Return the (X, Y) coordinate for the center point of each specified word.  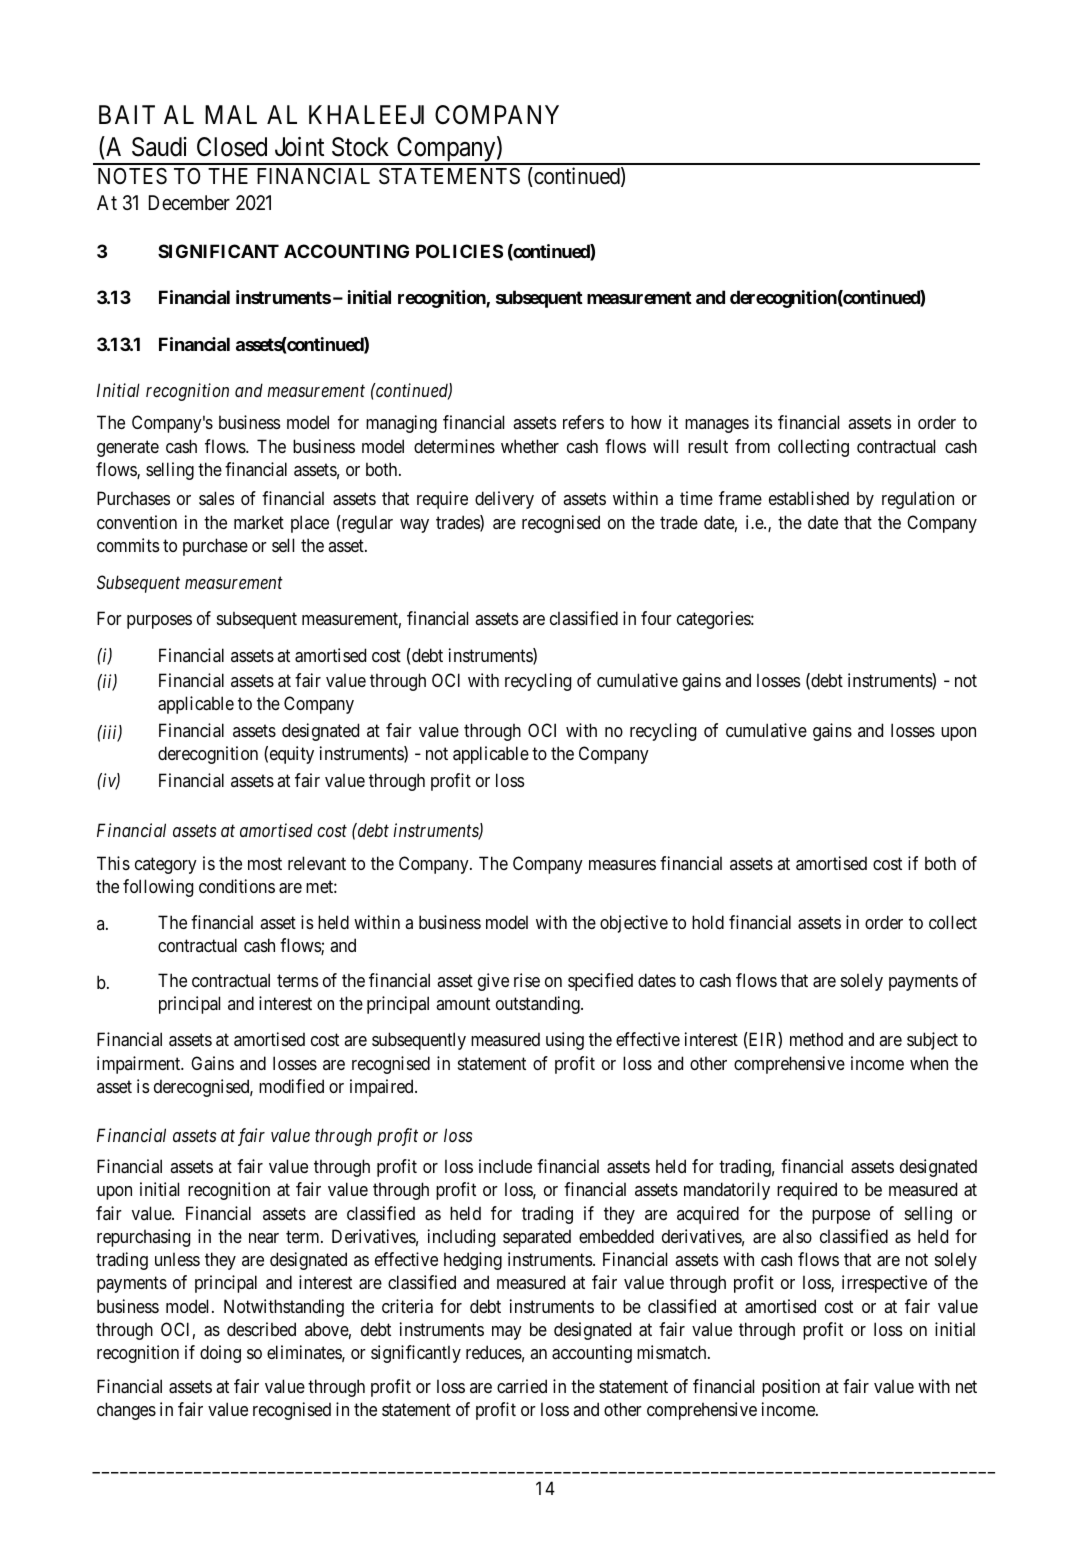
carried (522, 1386)
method (816, 1039)
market (259, 522)
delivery (504, 500)
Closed (232, 147)
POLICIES (459, 251)
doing (220, 1354)
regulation (918, 500)
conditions (237, 886)
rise (527, 980)
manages (717, 426)
